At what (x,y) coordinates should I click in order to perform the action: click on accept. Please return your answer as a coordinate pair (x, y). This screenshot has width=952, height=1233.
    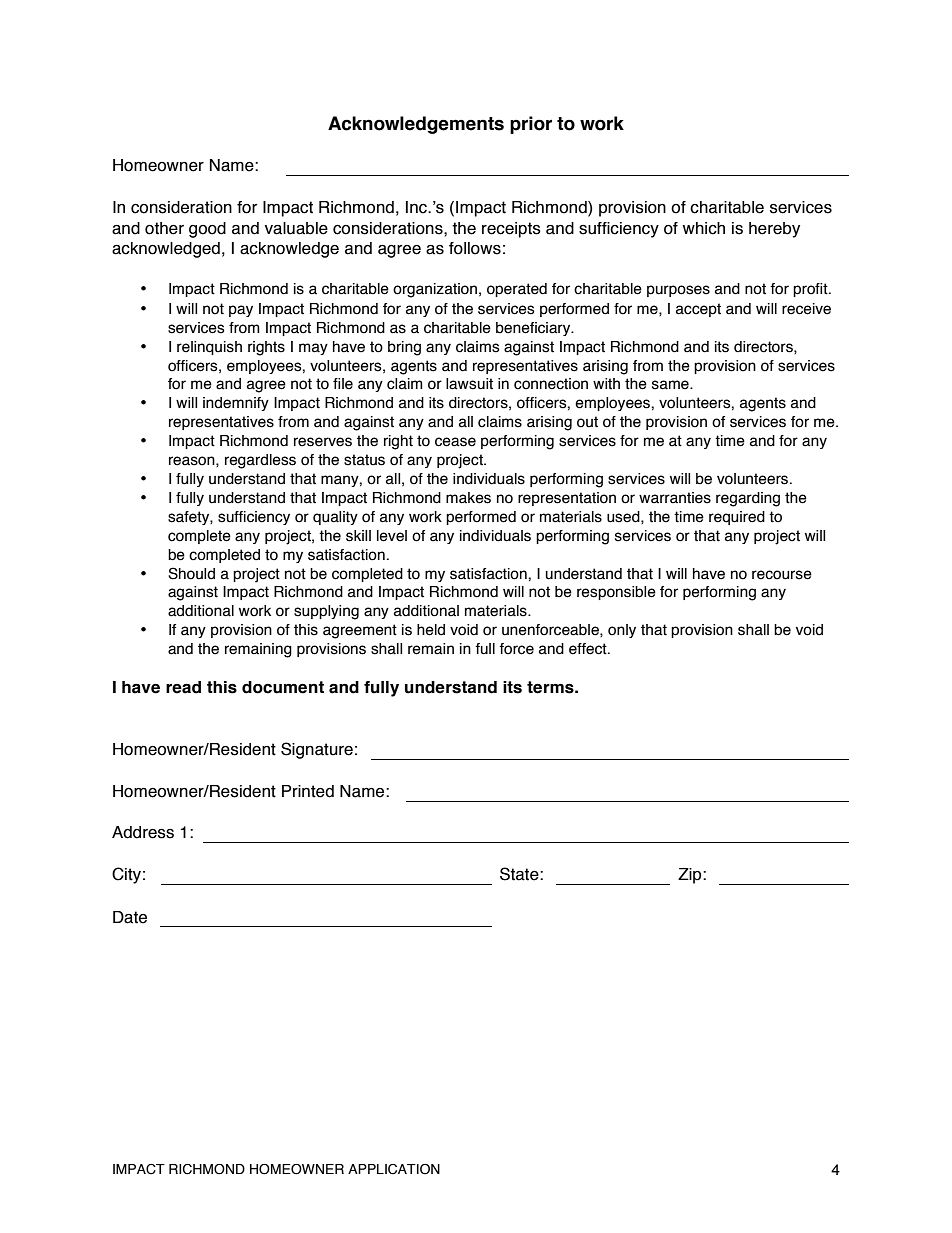
    Looking at the image, I should click on (698, 310).
